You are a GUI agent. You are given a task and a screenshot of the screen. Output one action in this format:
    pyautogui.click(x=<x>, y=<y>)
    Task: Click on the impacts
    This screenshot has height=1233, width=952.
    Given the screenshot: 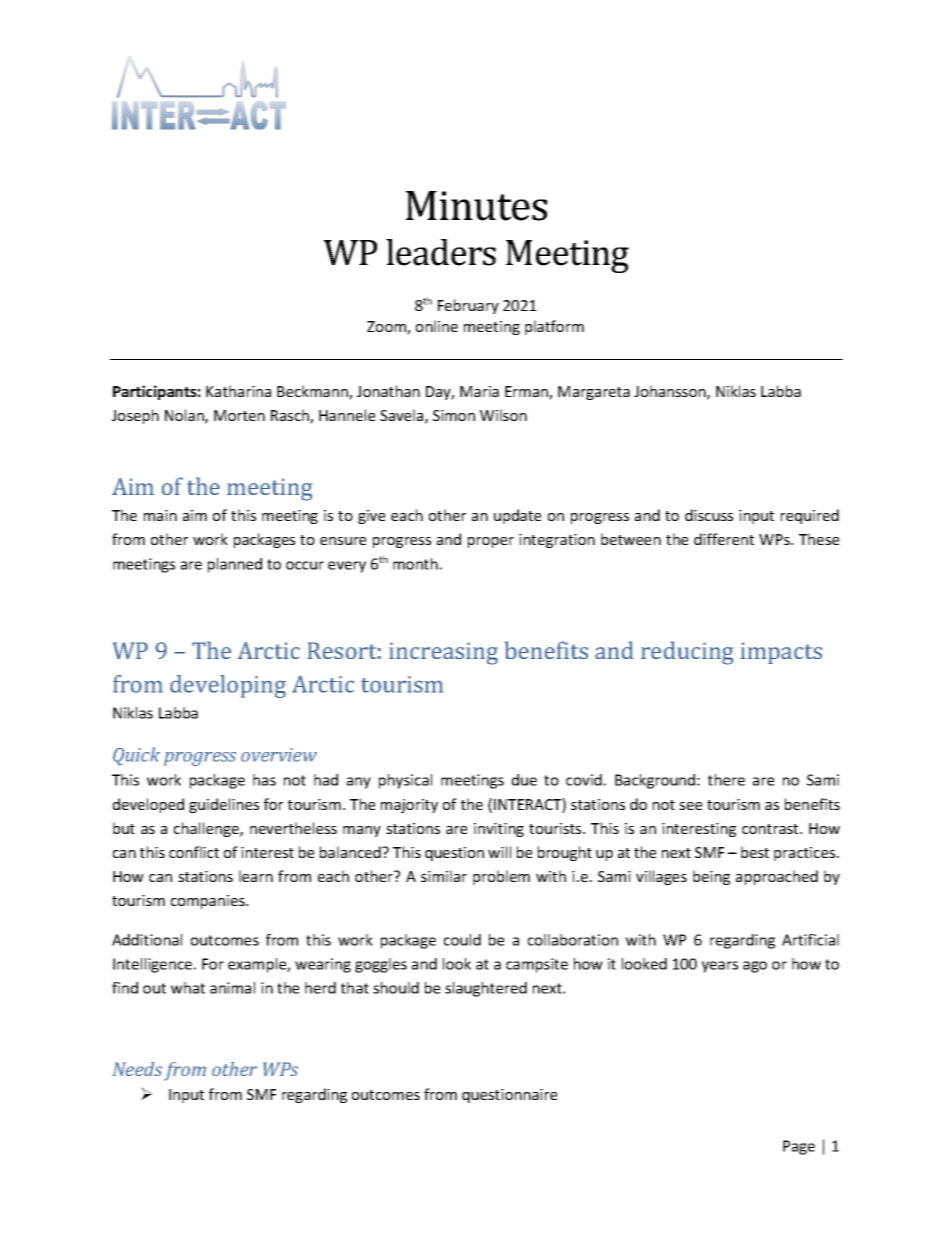 What is the action you would take?
    pyautogui.click(x=781, y=653)
